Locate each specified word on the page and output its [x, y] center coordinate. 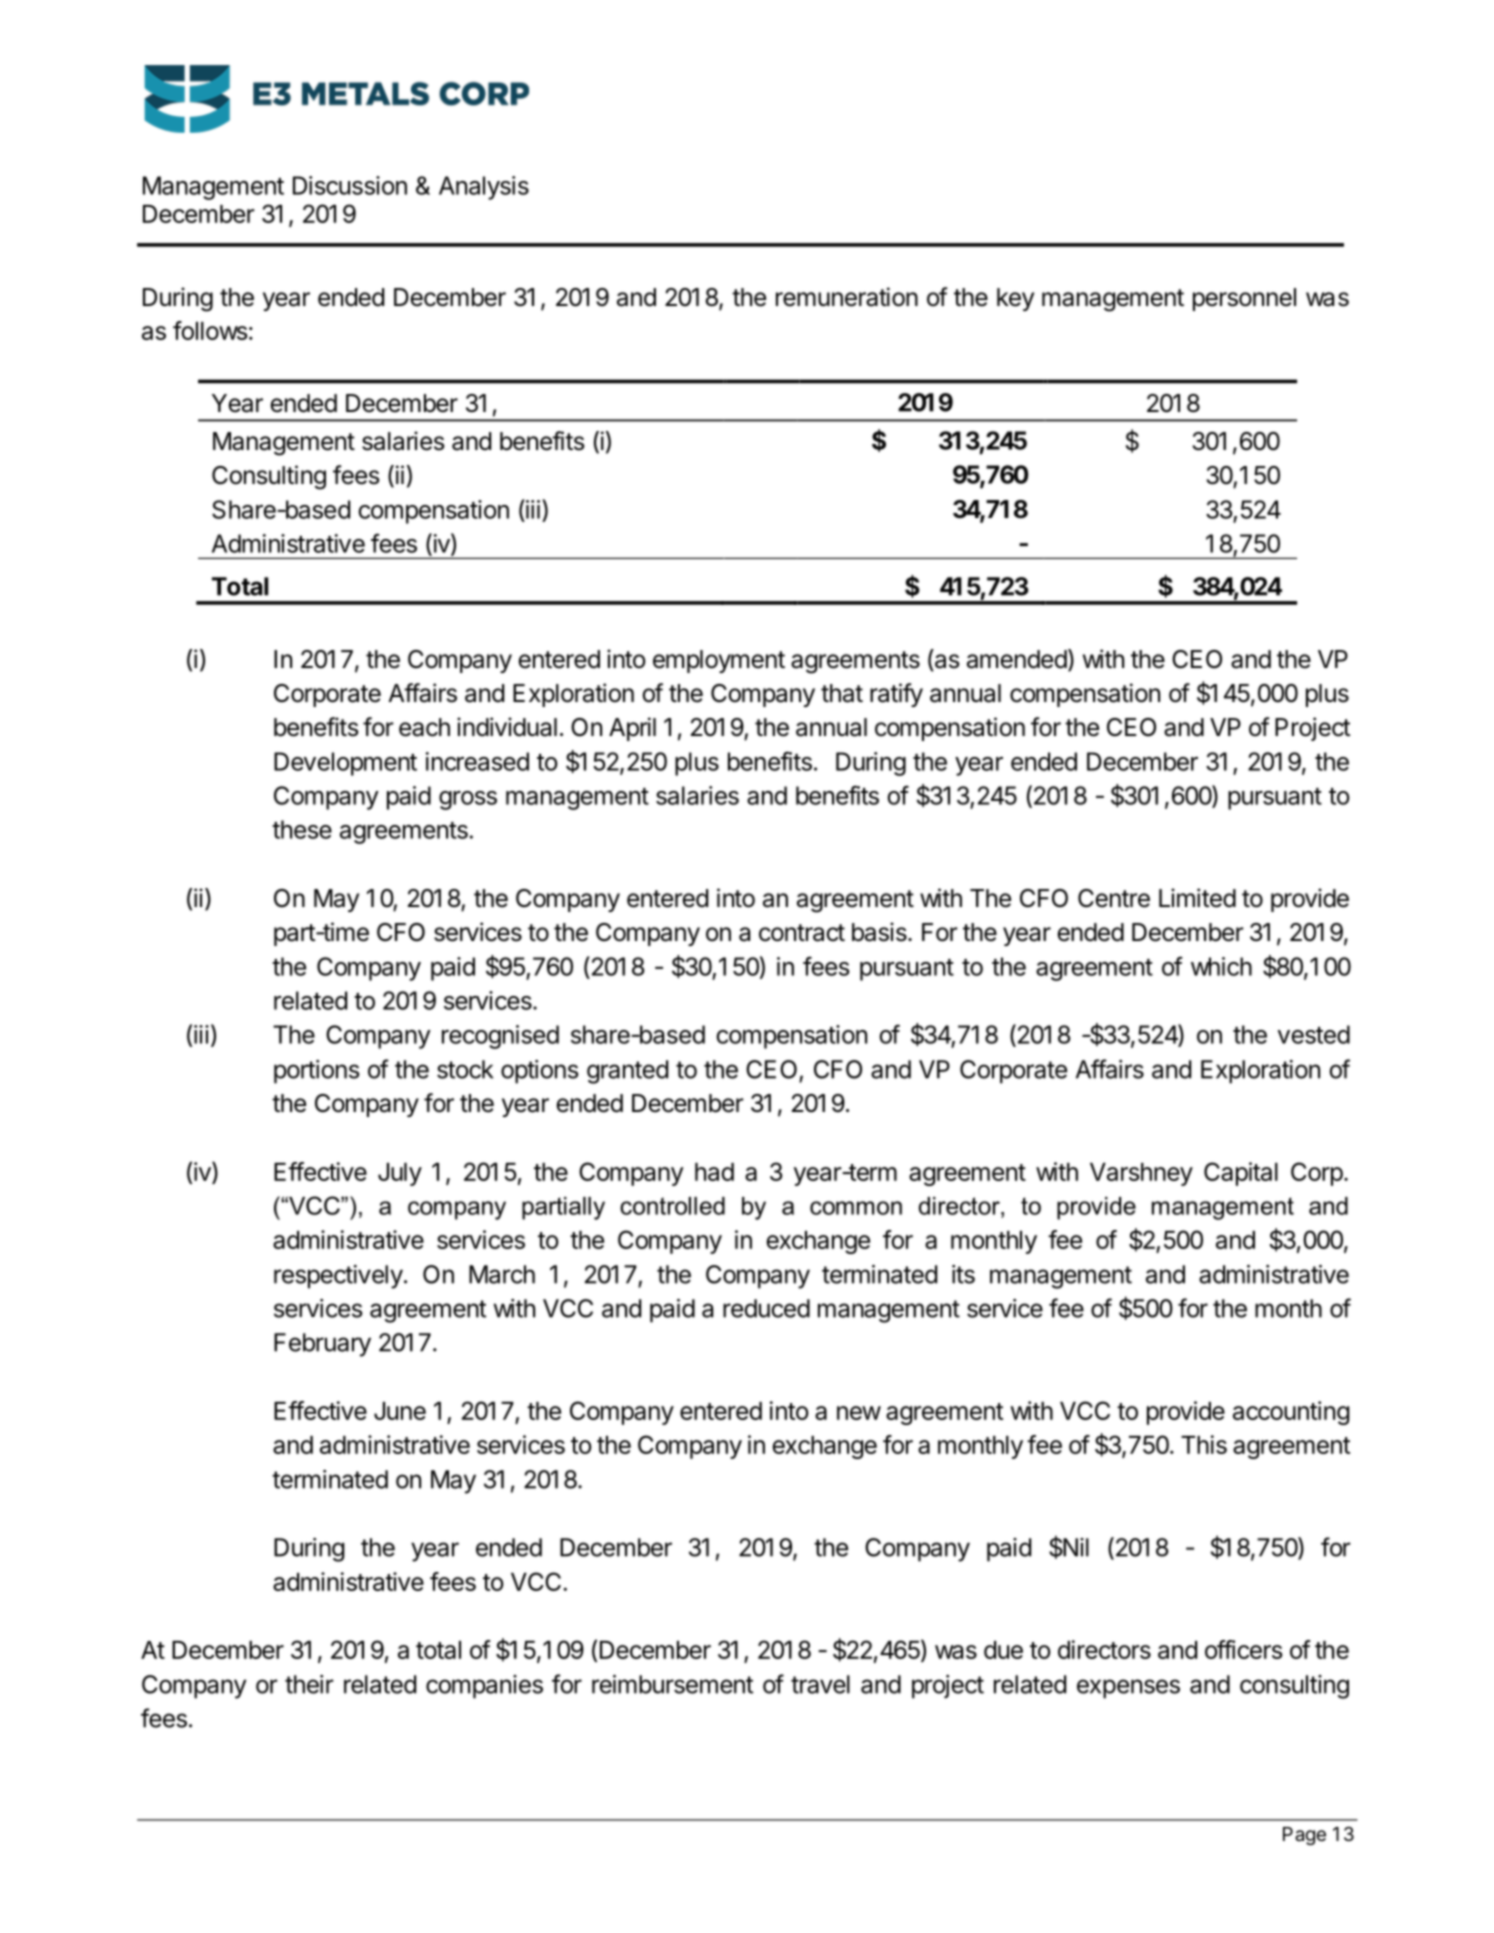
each [424, 727]
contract [802, 933]
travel [820, 1684]
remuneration [847, 297]
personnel [1244, 299]
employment [719, 661]
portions [317, 1072]
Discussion [350, 185]
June [400, 1411]
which [1221, 966]
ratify [896, 695]
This [1204, 1444]
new [859, 1413]
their [309, 1684]
